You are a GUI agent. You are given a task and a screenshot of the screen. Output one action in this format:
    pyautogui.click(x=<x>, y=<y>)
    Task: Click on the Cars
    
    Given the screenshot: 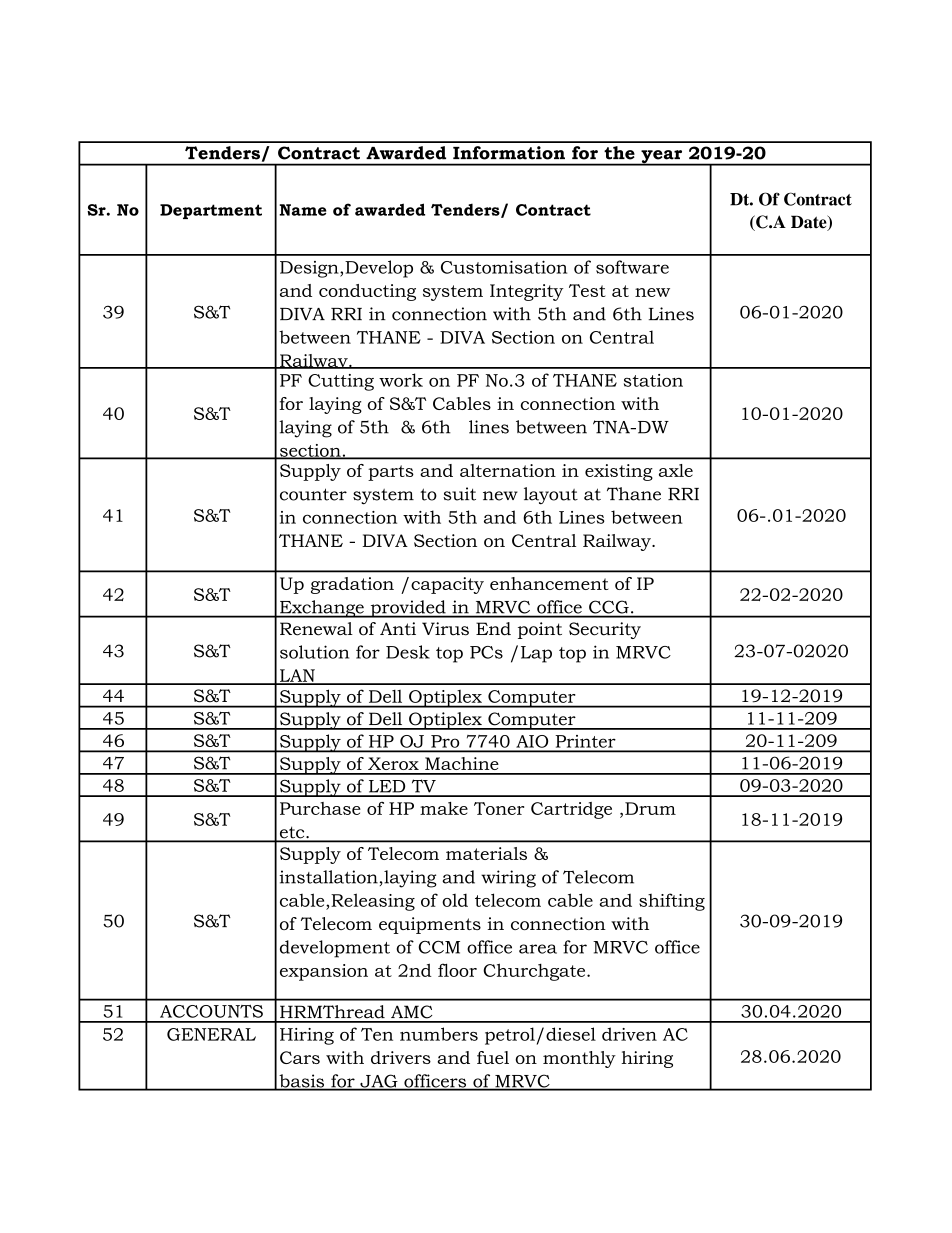 What is the action you would take?
    pyautogui.click(x=300, y=1057)
